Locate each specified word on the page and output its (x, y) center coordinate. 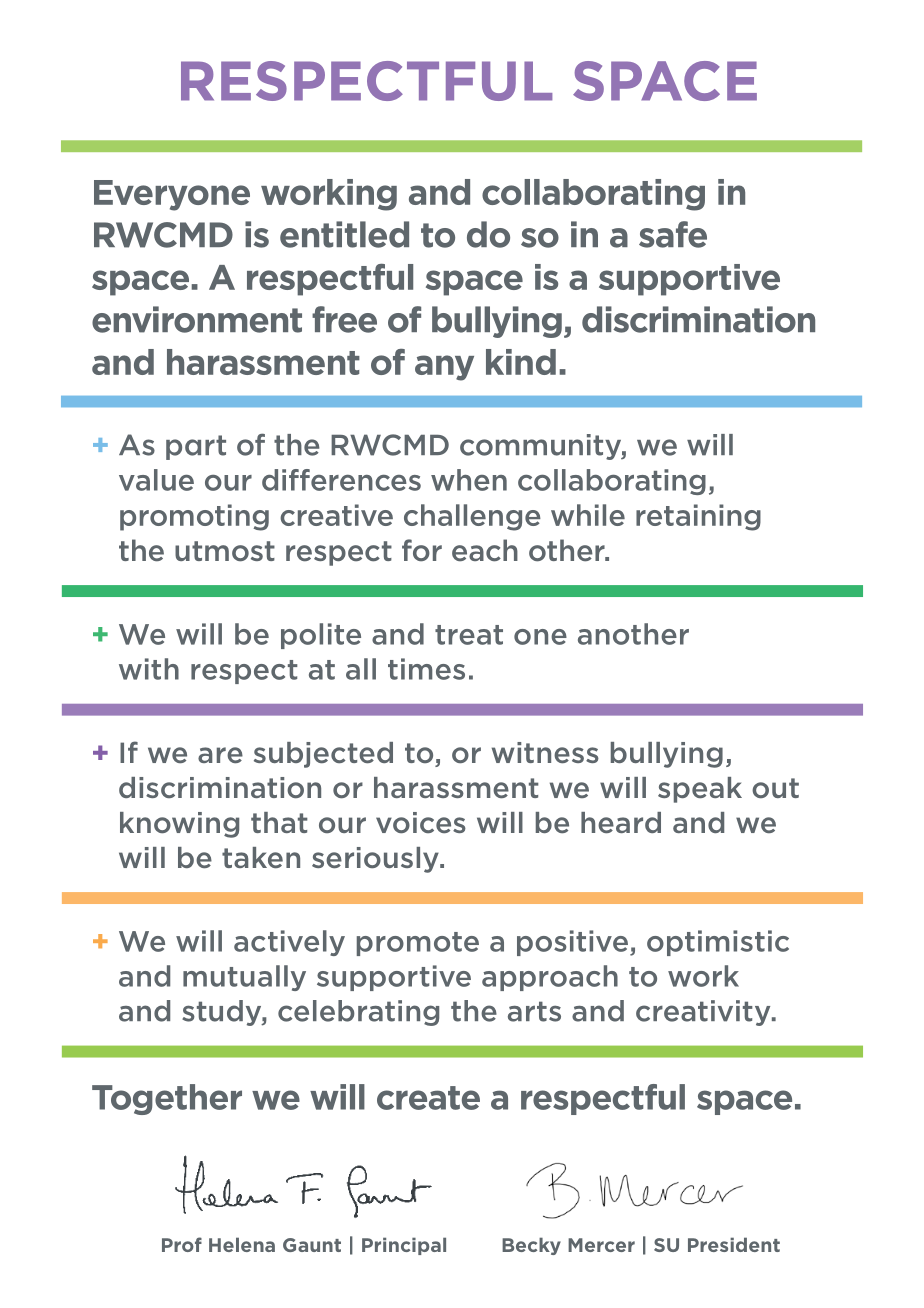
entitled (344, 234)
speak (700, 790)
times (426, 669)
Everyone (172, 195)
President (734, 1244)
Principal (404, 1246)
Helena (242, 1244)
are (220, 755)
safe (673, 234)
